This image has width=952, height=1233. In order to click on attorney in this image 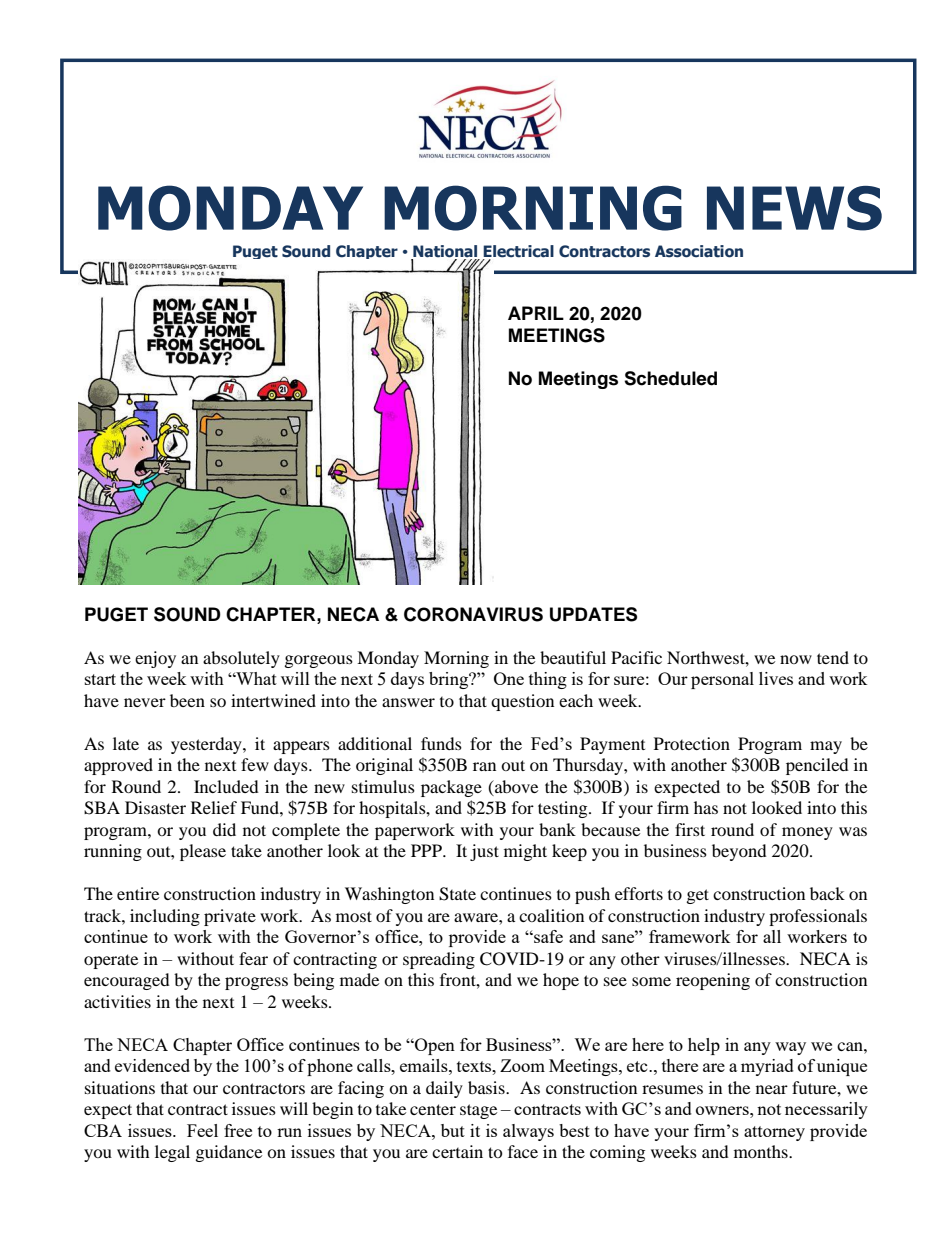, I will do `click(774, 1133)`.
